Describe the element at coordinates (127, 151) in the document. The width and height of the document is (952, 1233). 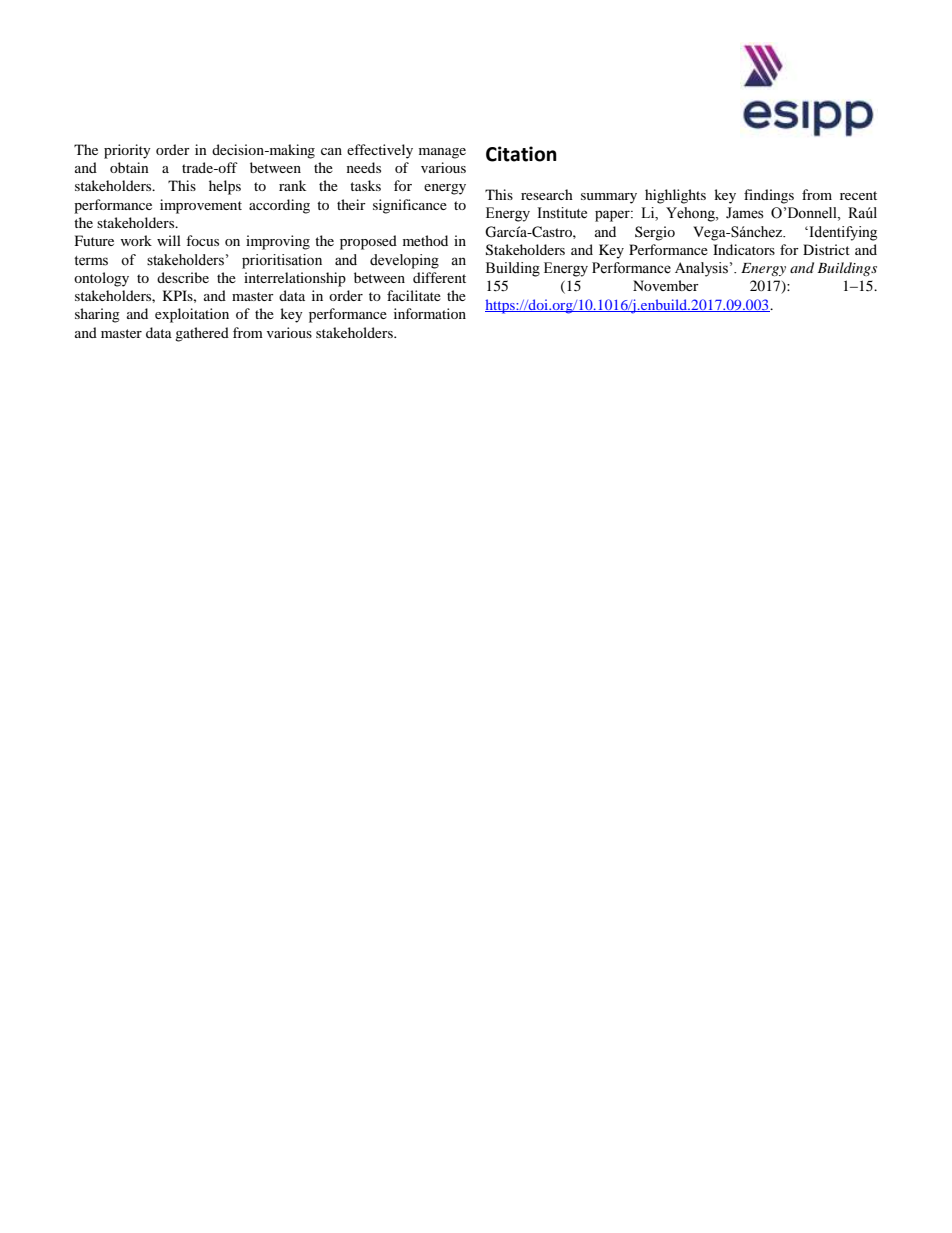
I see `priority` at that location.
